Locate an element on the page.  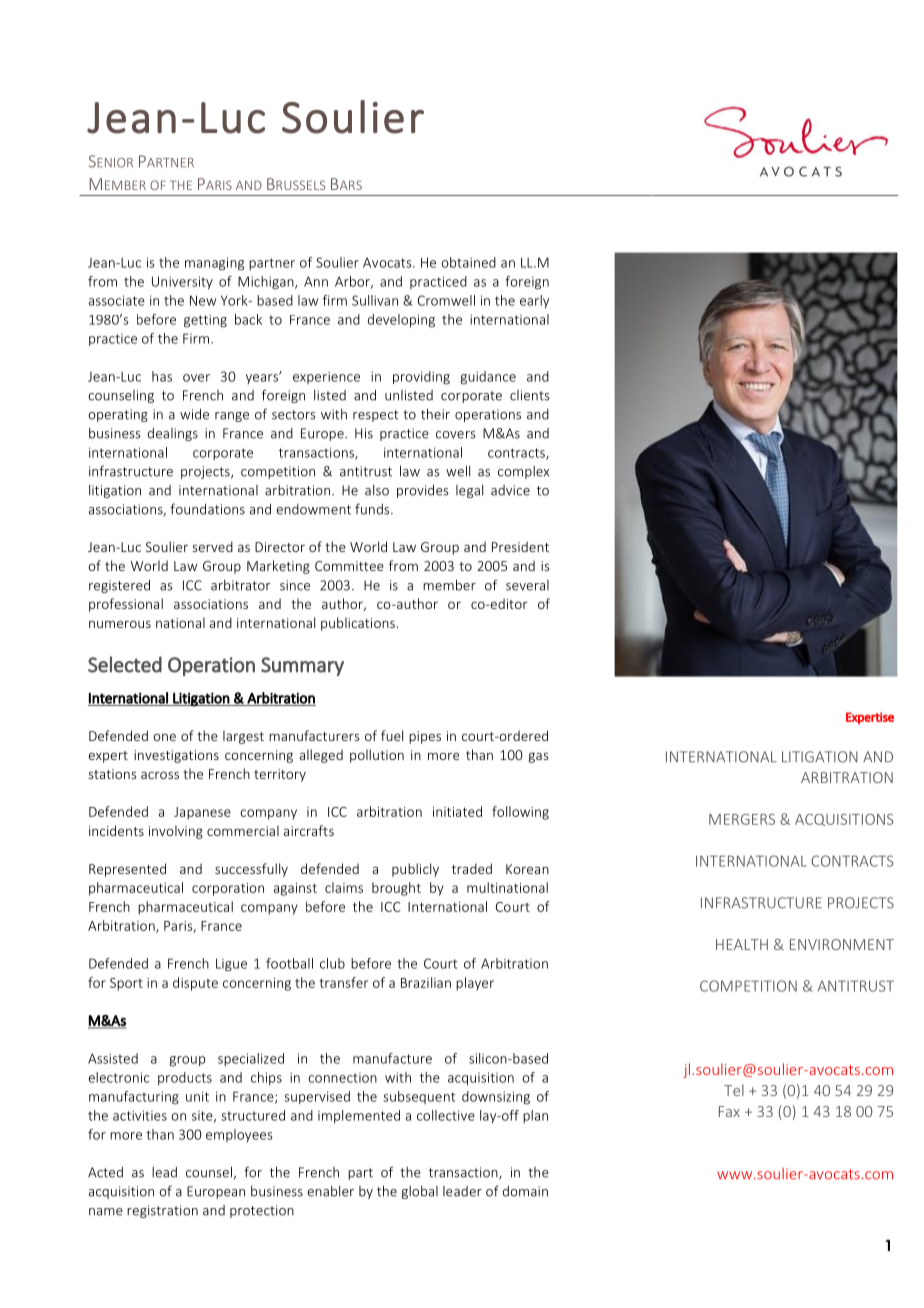
one is located at coordinates (164, 737).
